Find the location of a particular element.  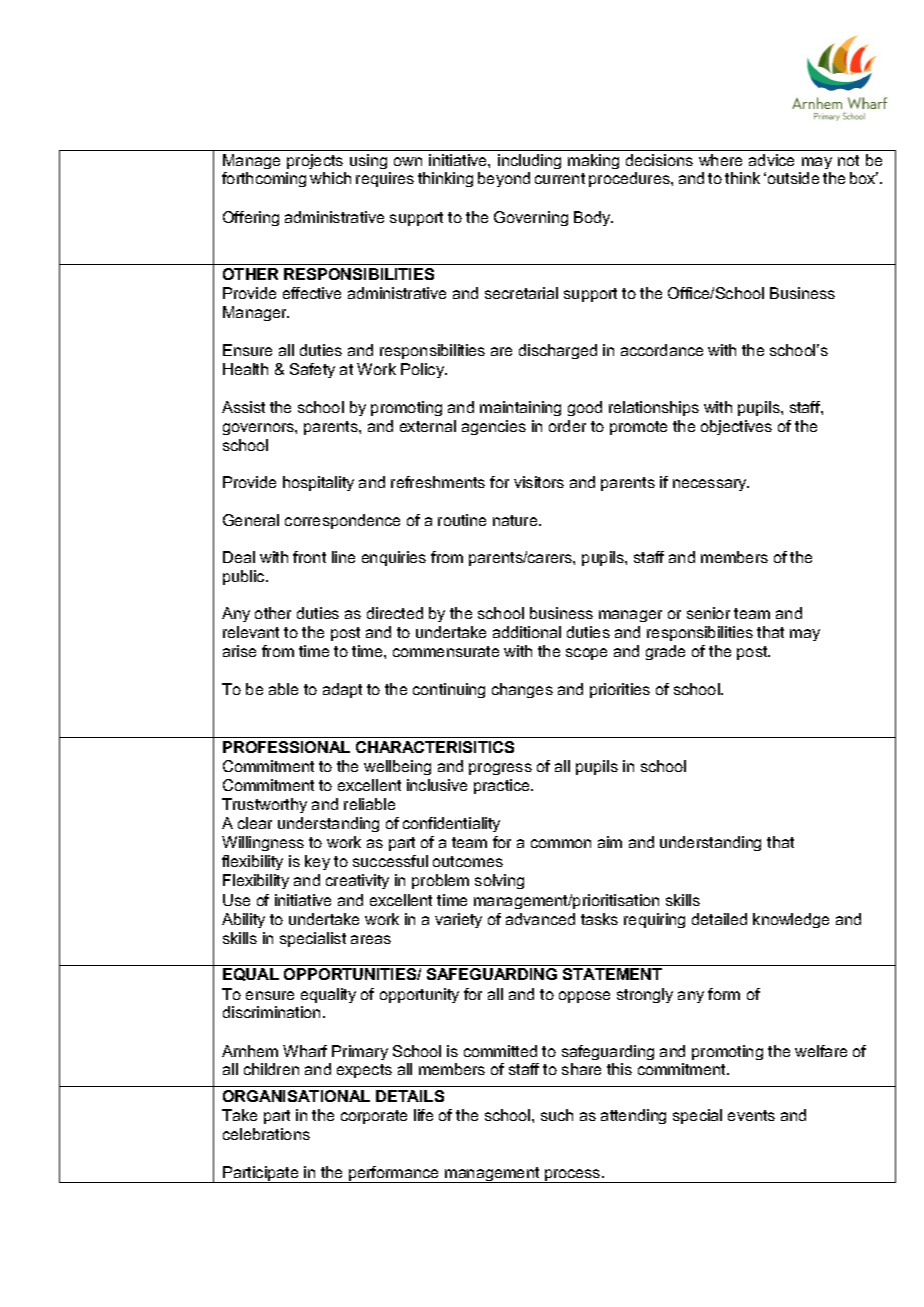

current is located at coordinates (560, 178).
